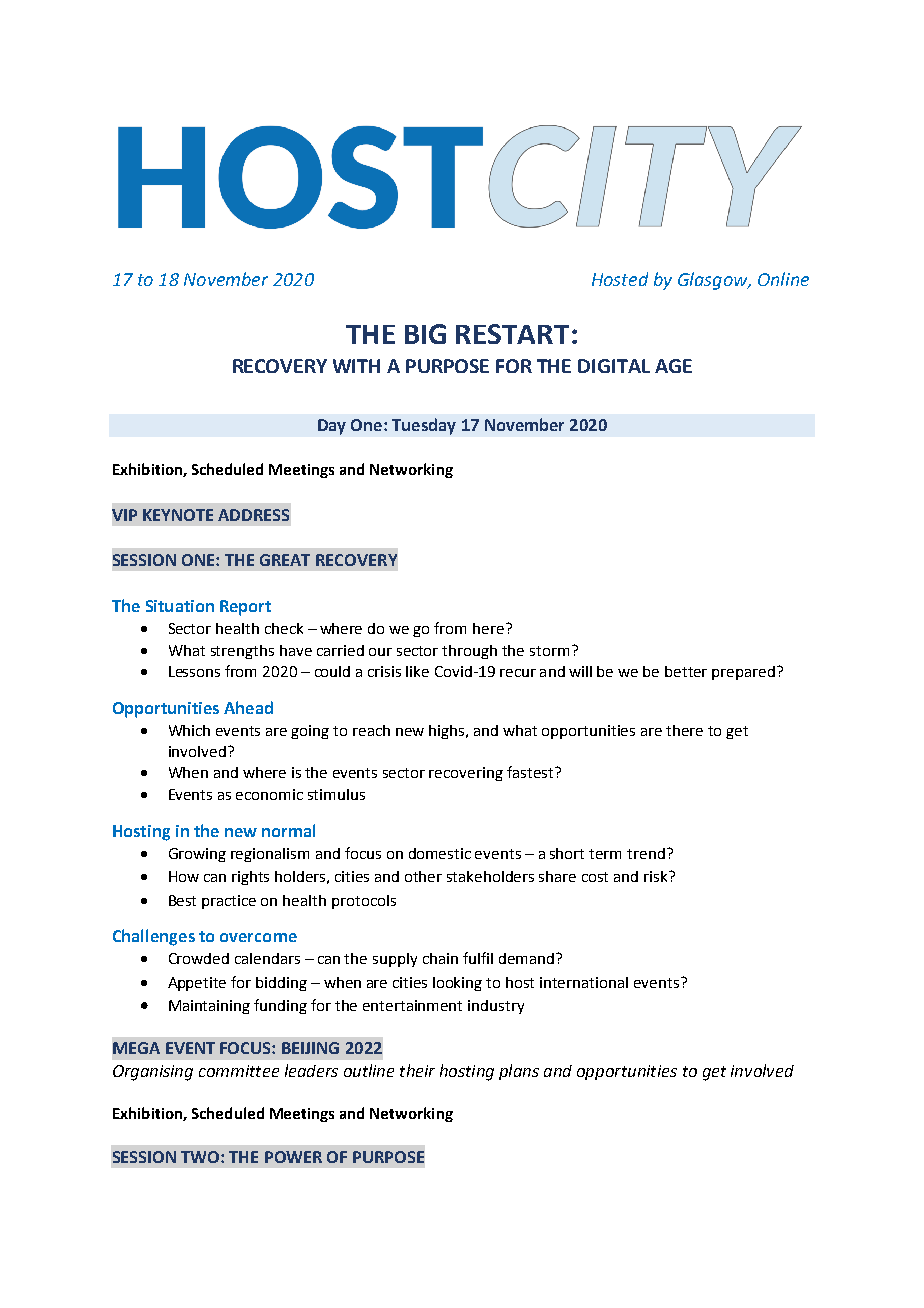 The height and width of the image is (1308, 924). What do you see at coordinates (189, 730) in the image?
I see `Which` at bounding box center [189, 730].
